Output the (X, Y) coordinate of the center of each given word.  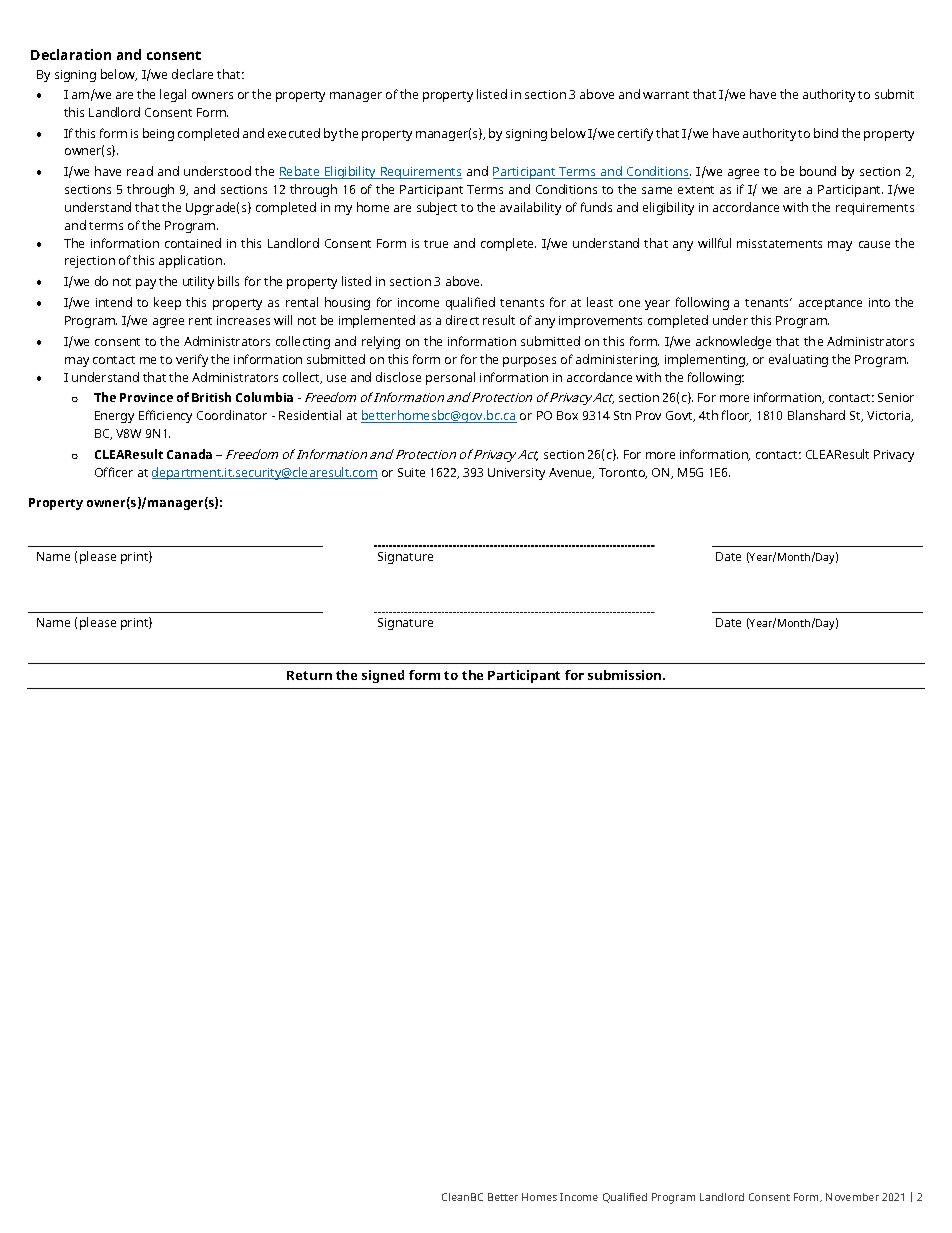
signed (383, 676)
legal (173, 95)
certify (635, 134)
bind (826, 133)
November (852, 1197)
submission (626, 675)
